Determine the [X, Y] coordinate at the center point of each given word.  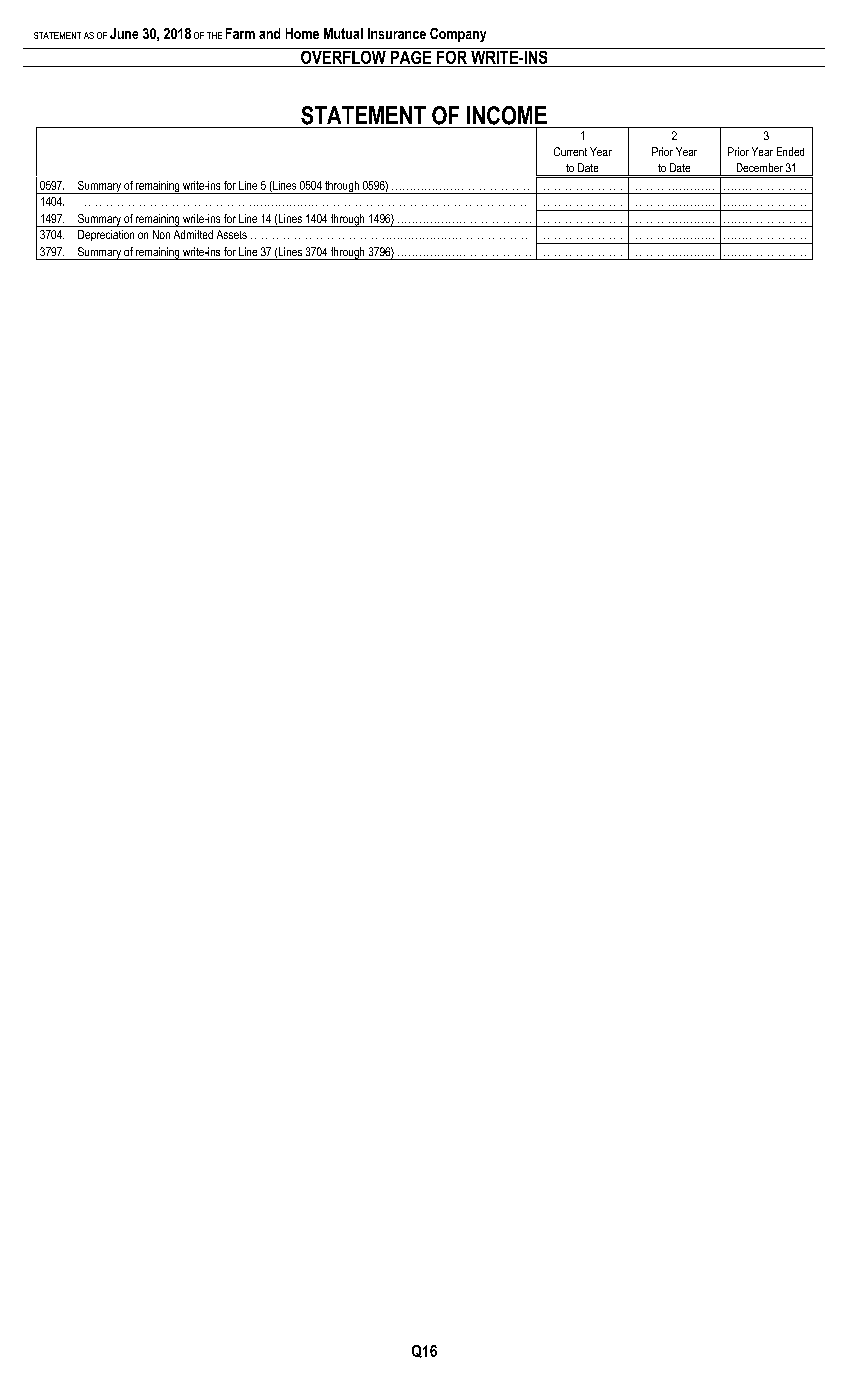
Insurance [397, 33]
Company [458, 35]
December [760, 167]
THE [214, 35]
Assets [232, 234]
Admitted [193, 234]
